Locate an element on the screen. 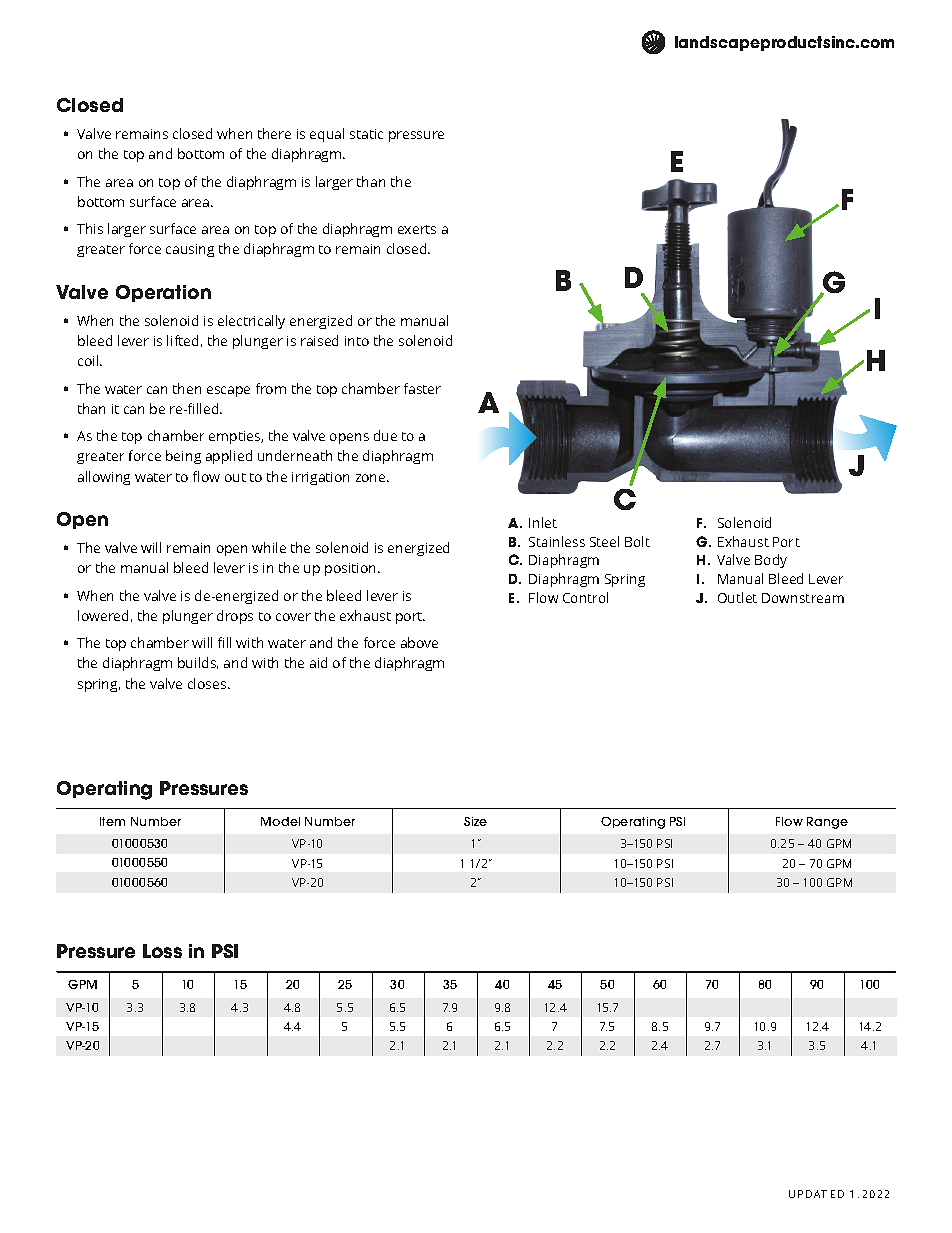  then is located at coordinates (187, 388).
